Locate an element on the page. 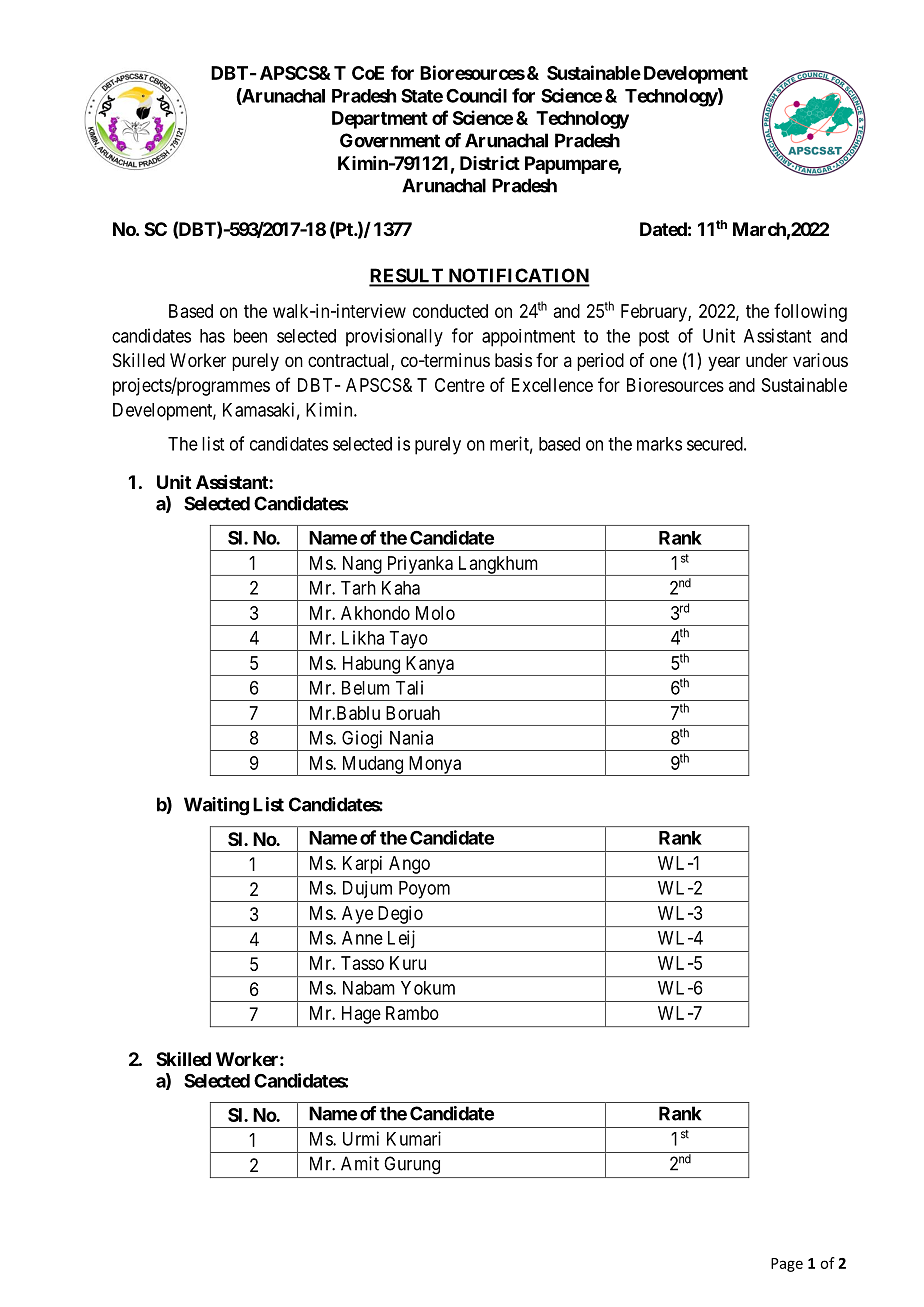  year is located at coordinates (724, 363).
